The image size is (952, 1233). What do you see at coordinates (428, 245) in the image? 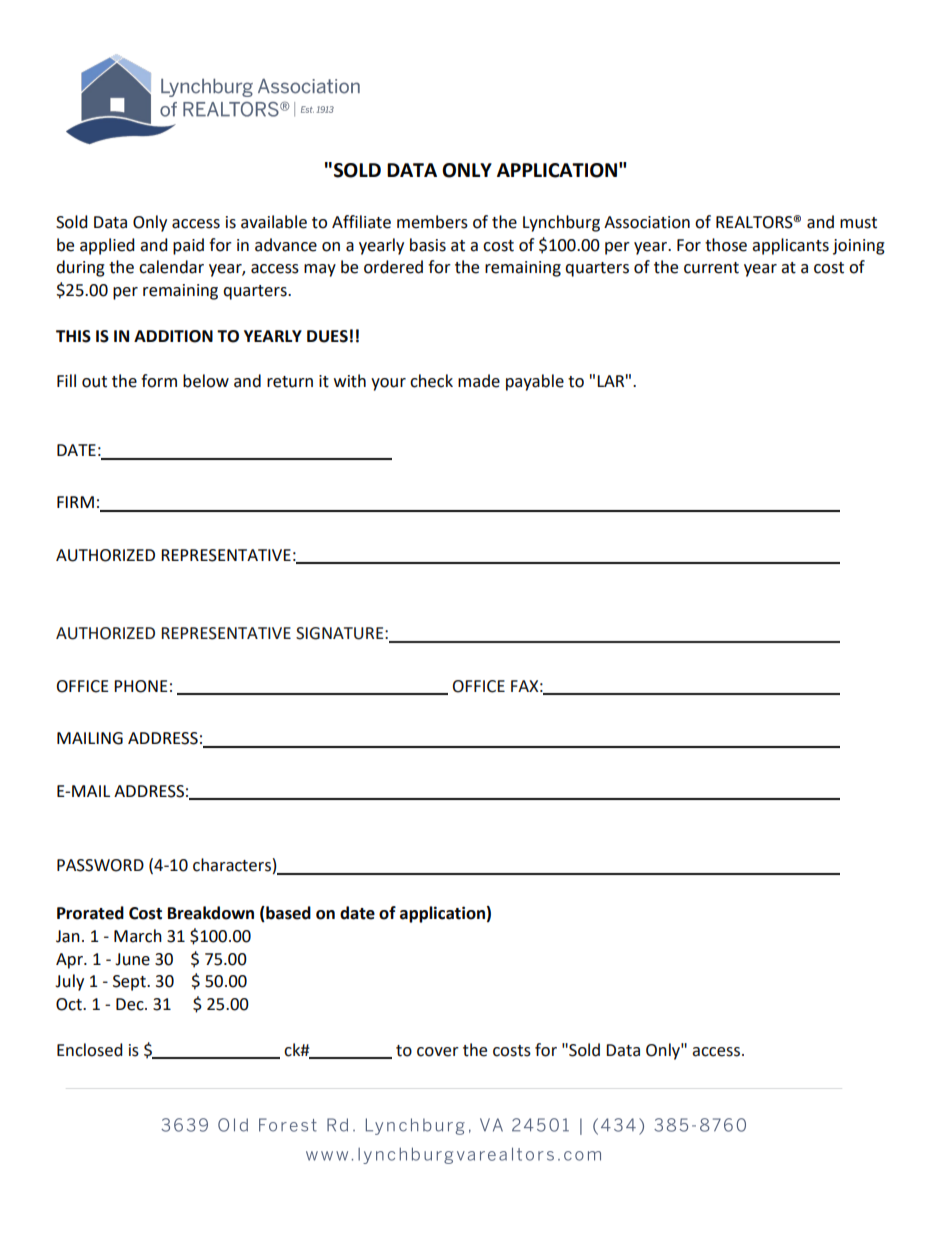
I see `basis` at bounding box center [428, 245].
